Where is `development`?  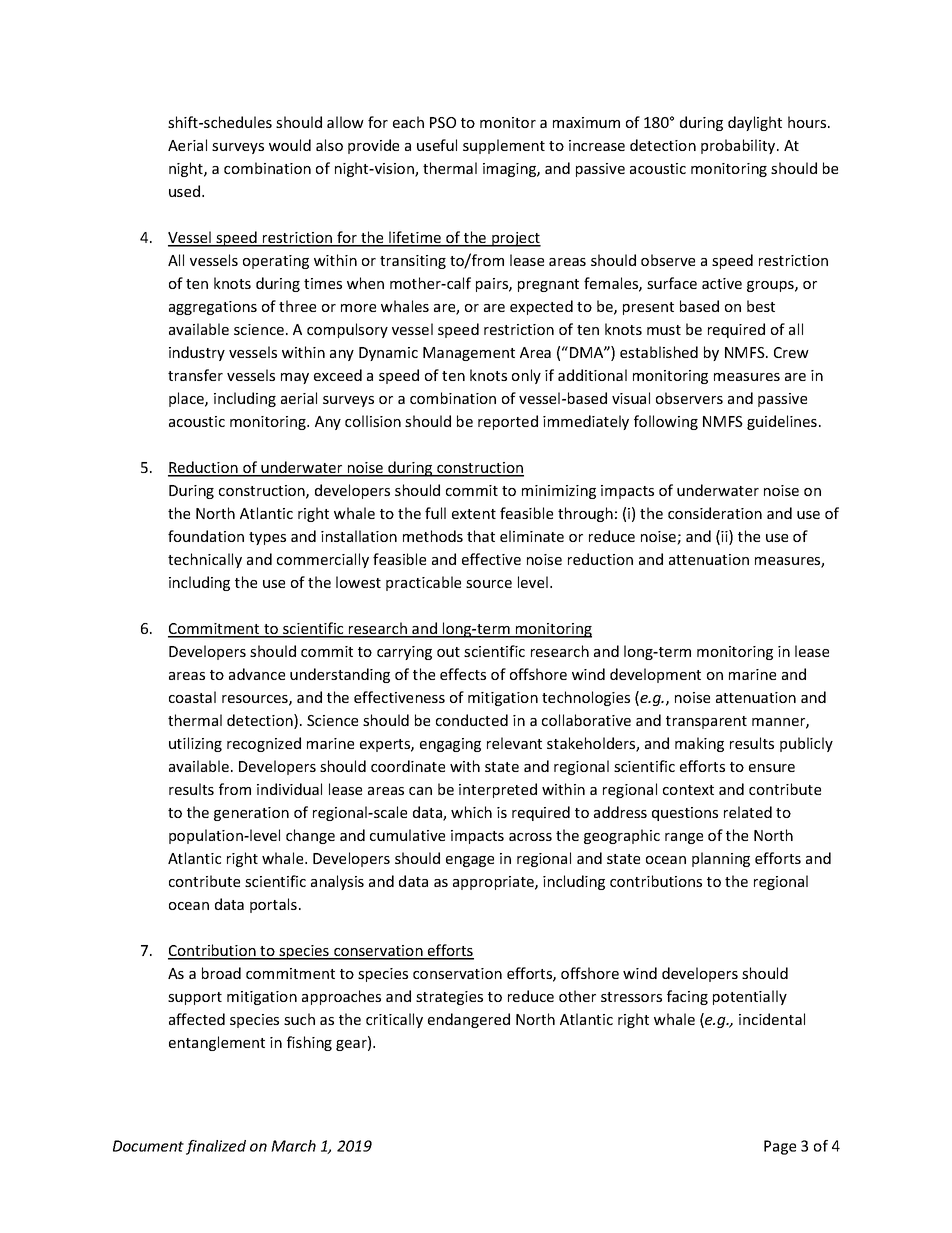
development is located at coordinates (655, 675).
